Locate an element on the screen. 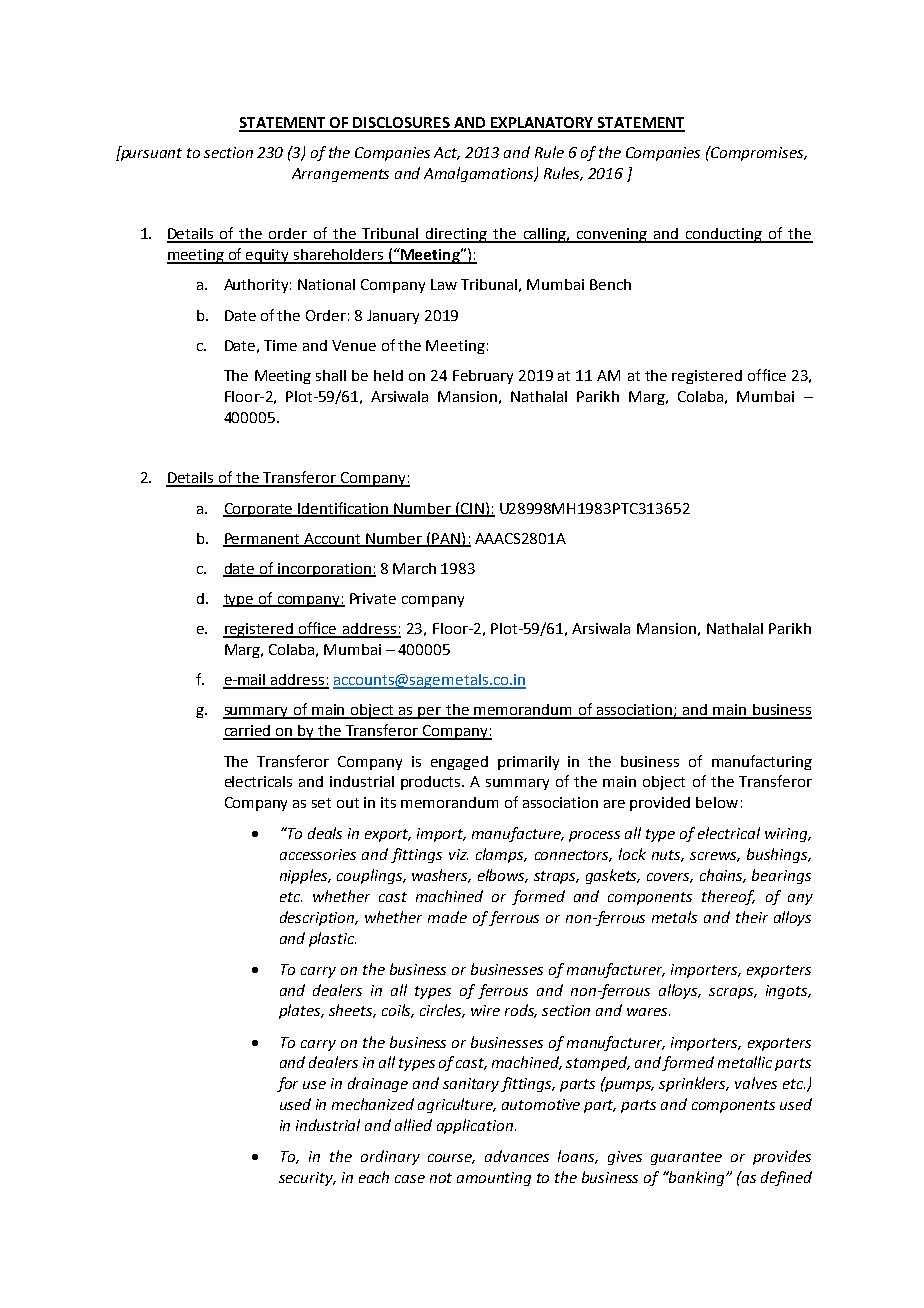 The width and height of the screenshot is (924, 1308). Arrangements is located at coordinates (340, 175).
